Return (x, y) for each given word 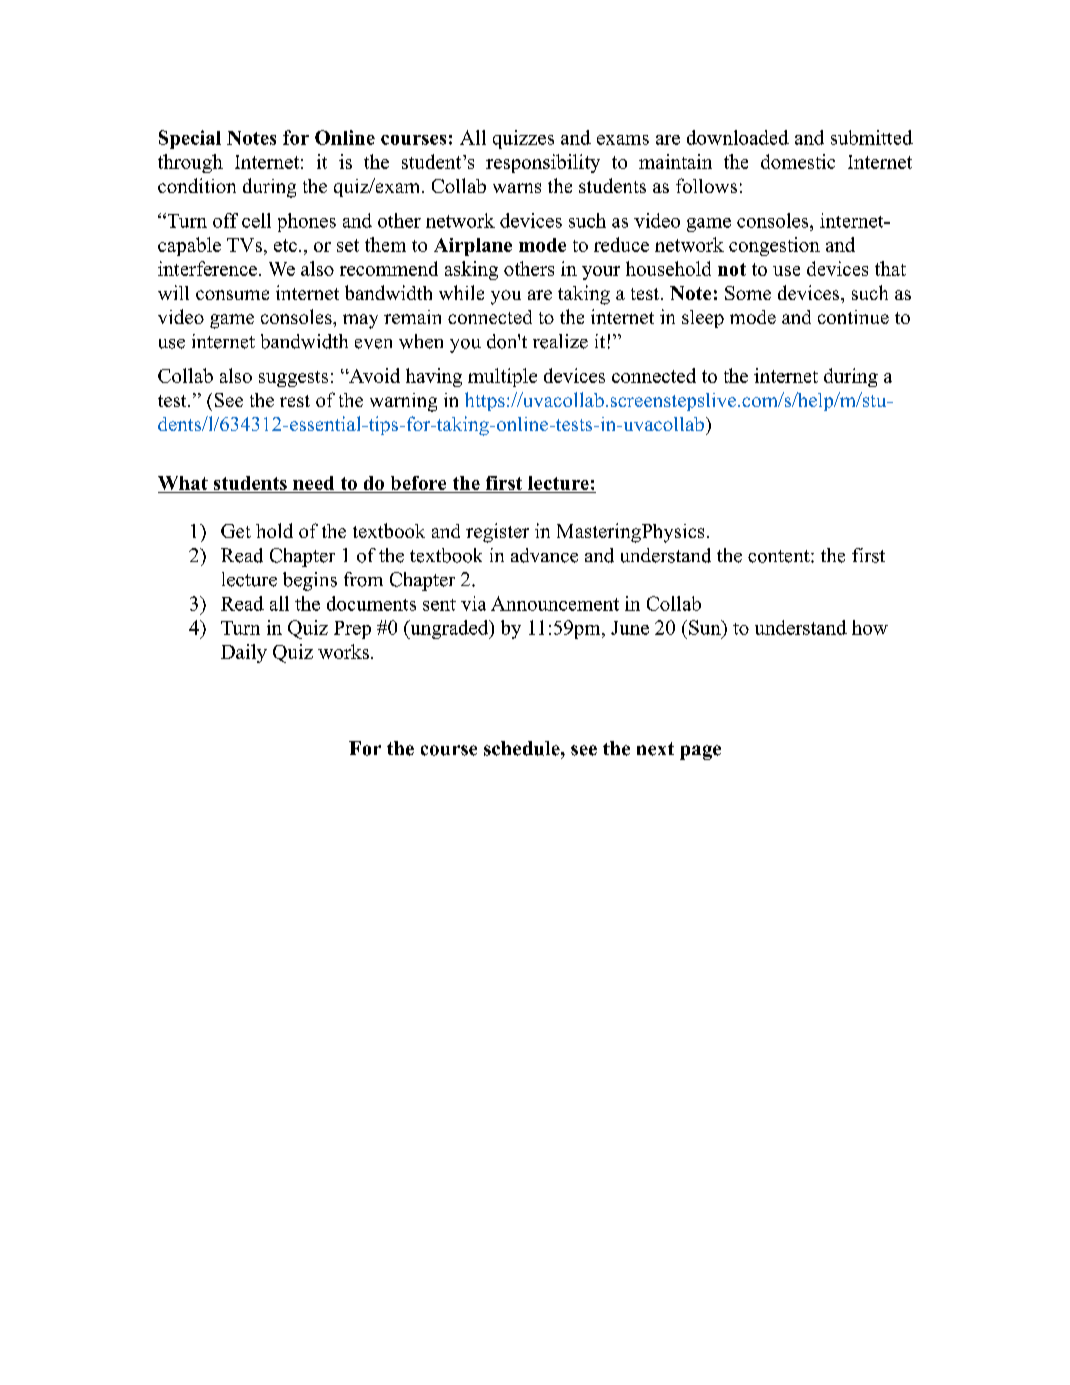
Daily (244, 653)
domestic (798, 161)
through (190, 163)
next (655, 749)
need (314, 484)
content (780, 556)
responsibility (543, 163)
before (418, 484)
